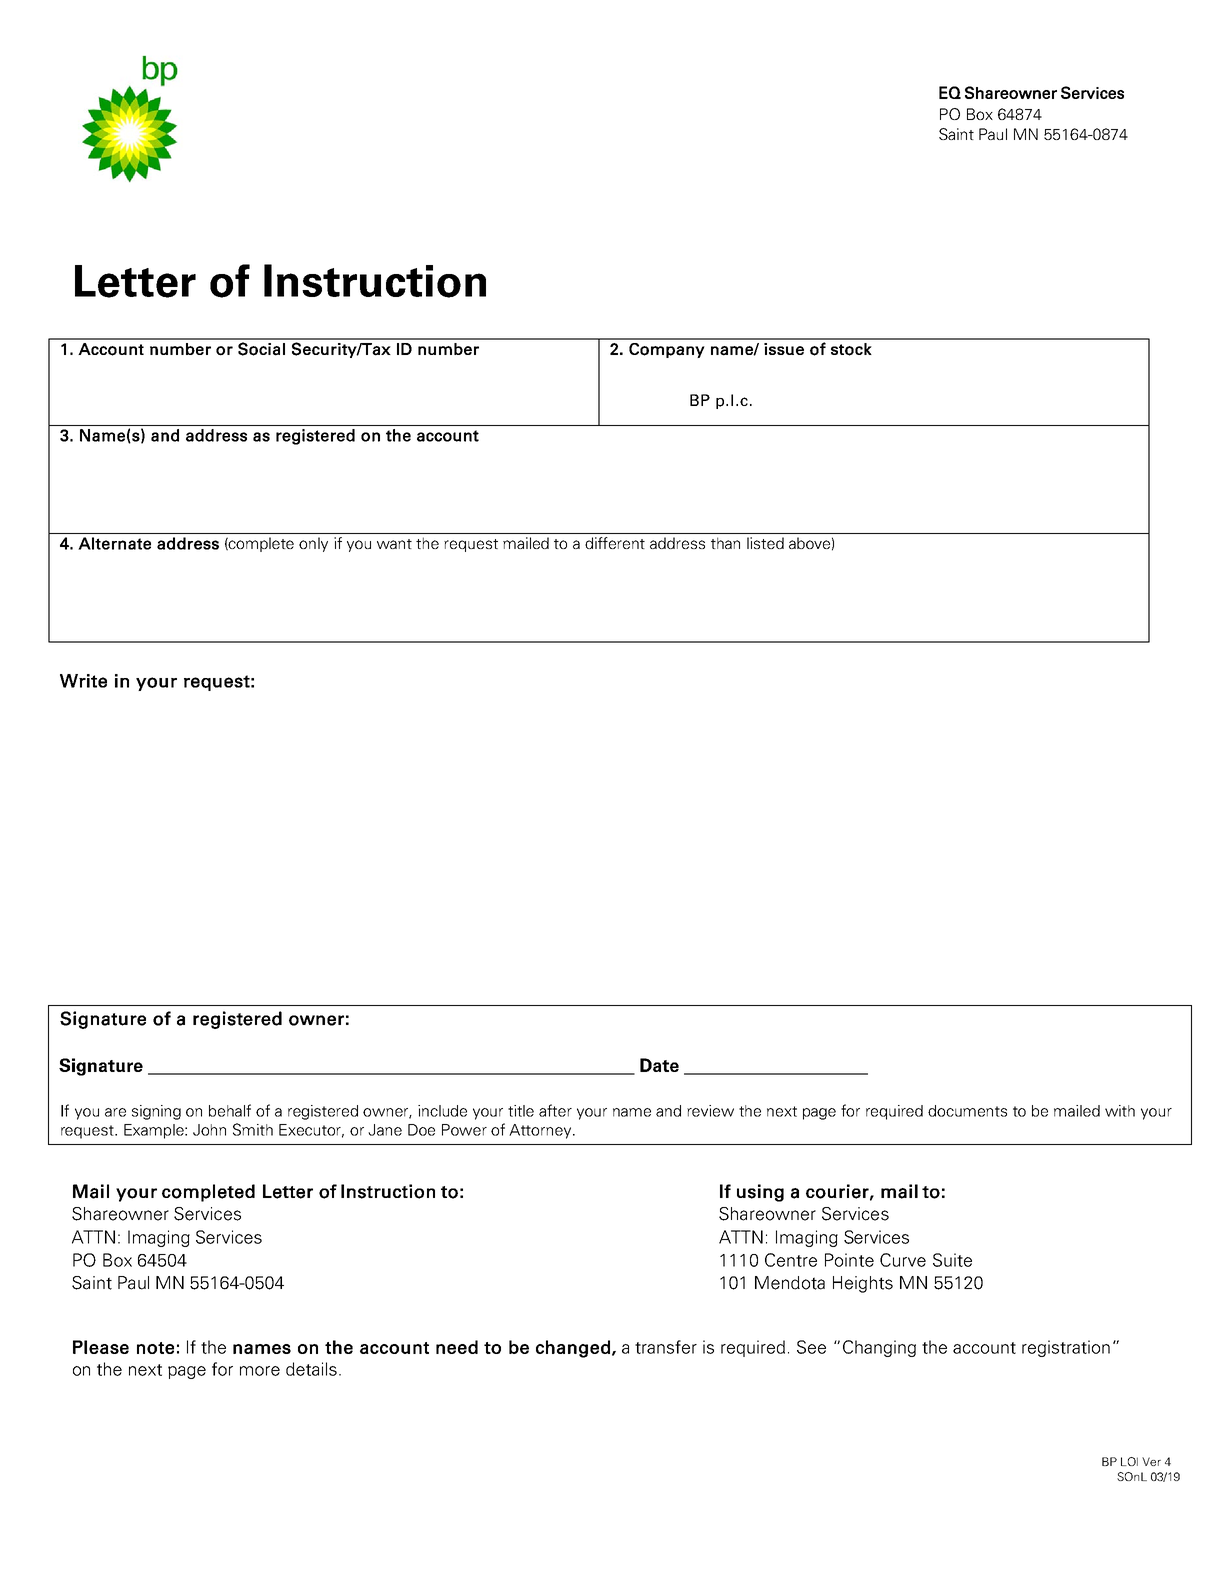  What do you see at coordinates (967, 1111) in the image?
I see `documents` at bounding box center [967, 1111].
